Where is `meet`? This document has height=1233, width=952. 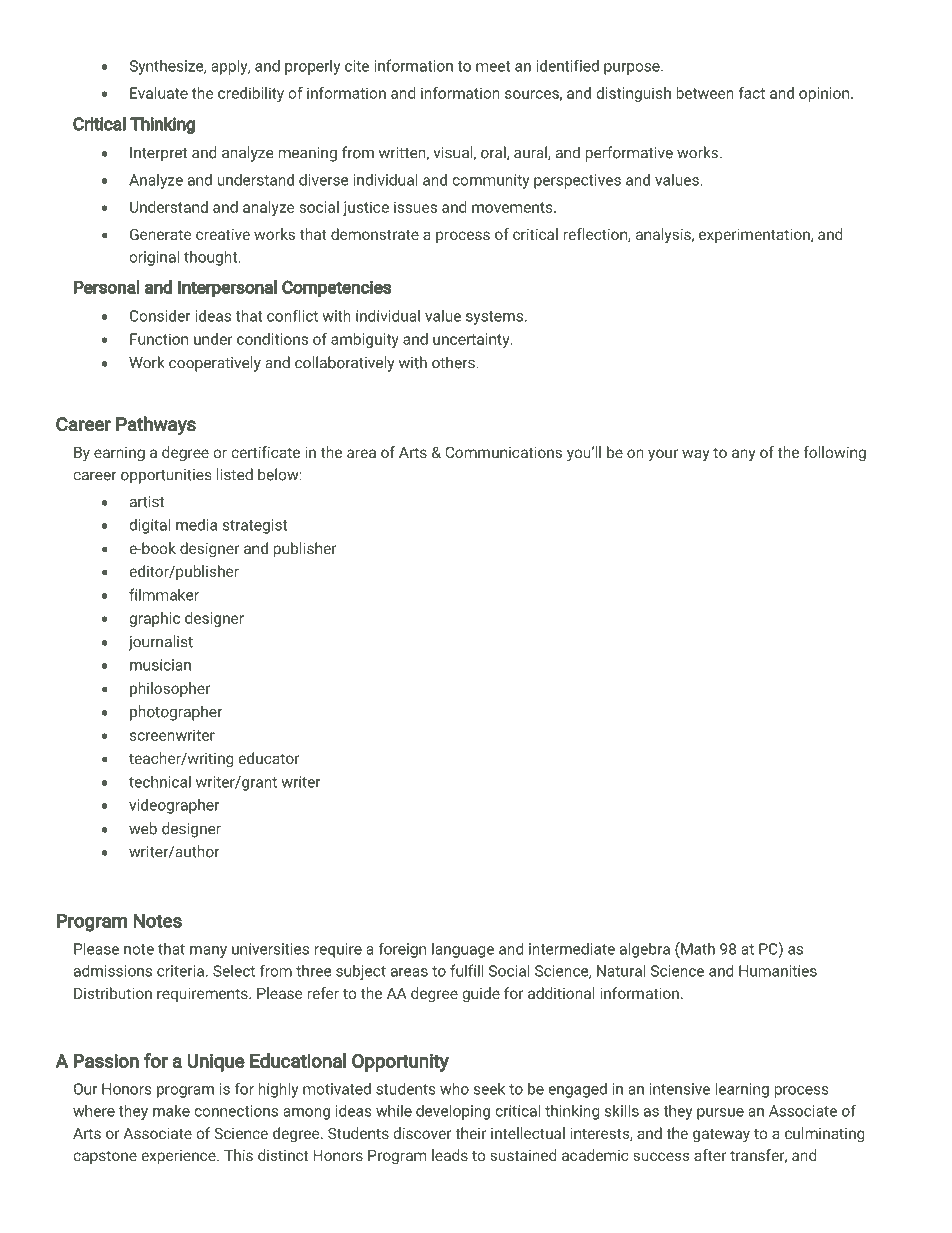 meet is located at coordinates (493, 66).
